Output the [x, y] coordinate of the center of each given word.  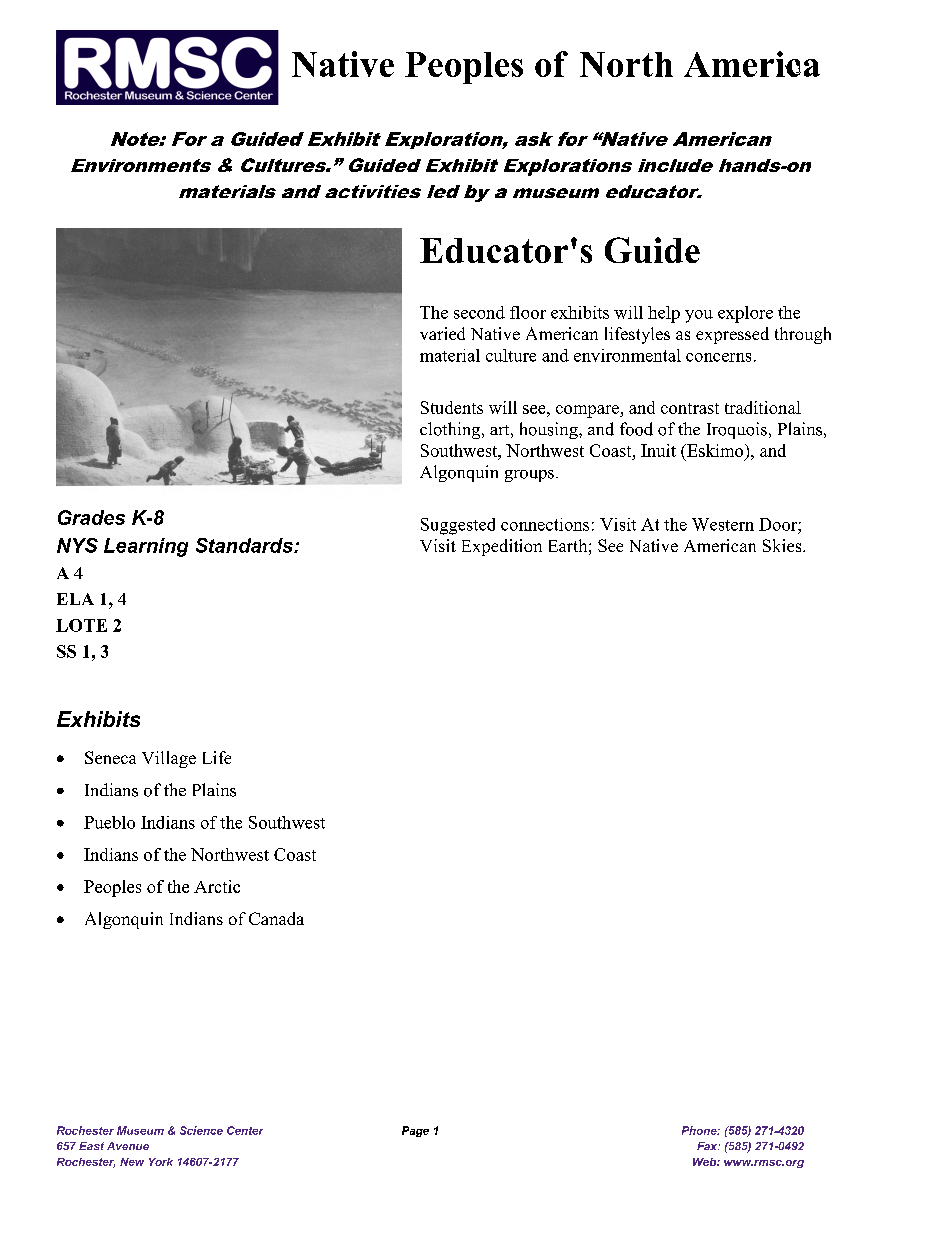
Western [723, 524]
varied [442, 333]
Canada [276, 918]
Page [415, 1131]
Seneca [110, 757]
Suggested [458, 526]
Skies [783, 545]
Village [169, 759]
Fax [708, 1146]
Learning [146, 547]
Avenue [128, 1146]
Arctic [217, 886]
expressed [732, 335]
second [479, 312]
